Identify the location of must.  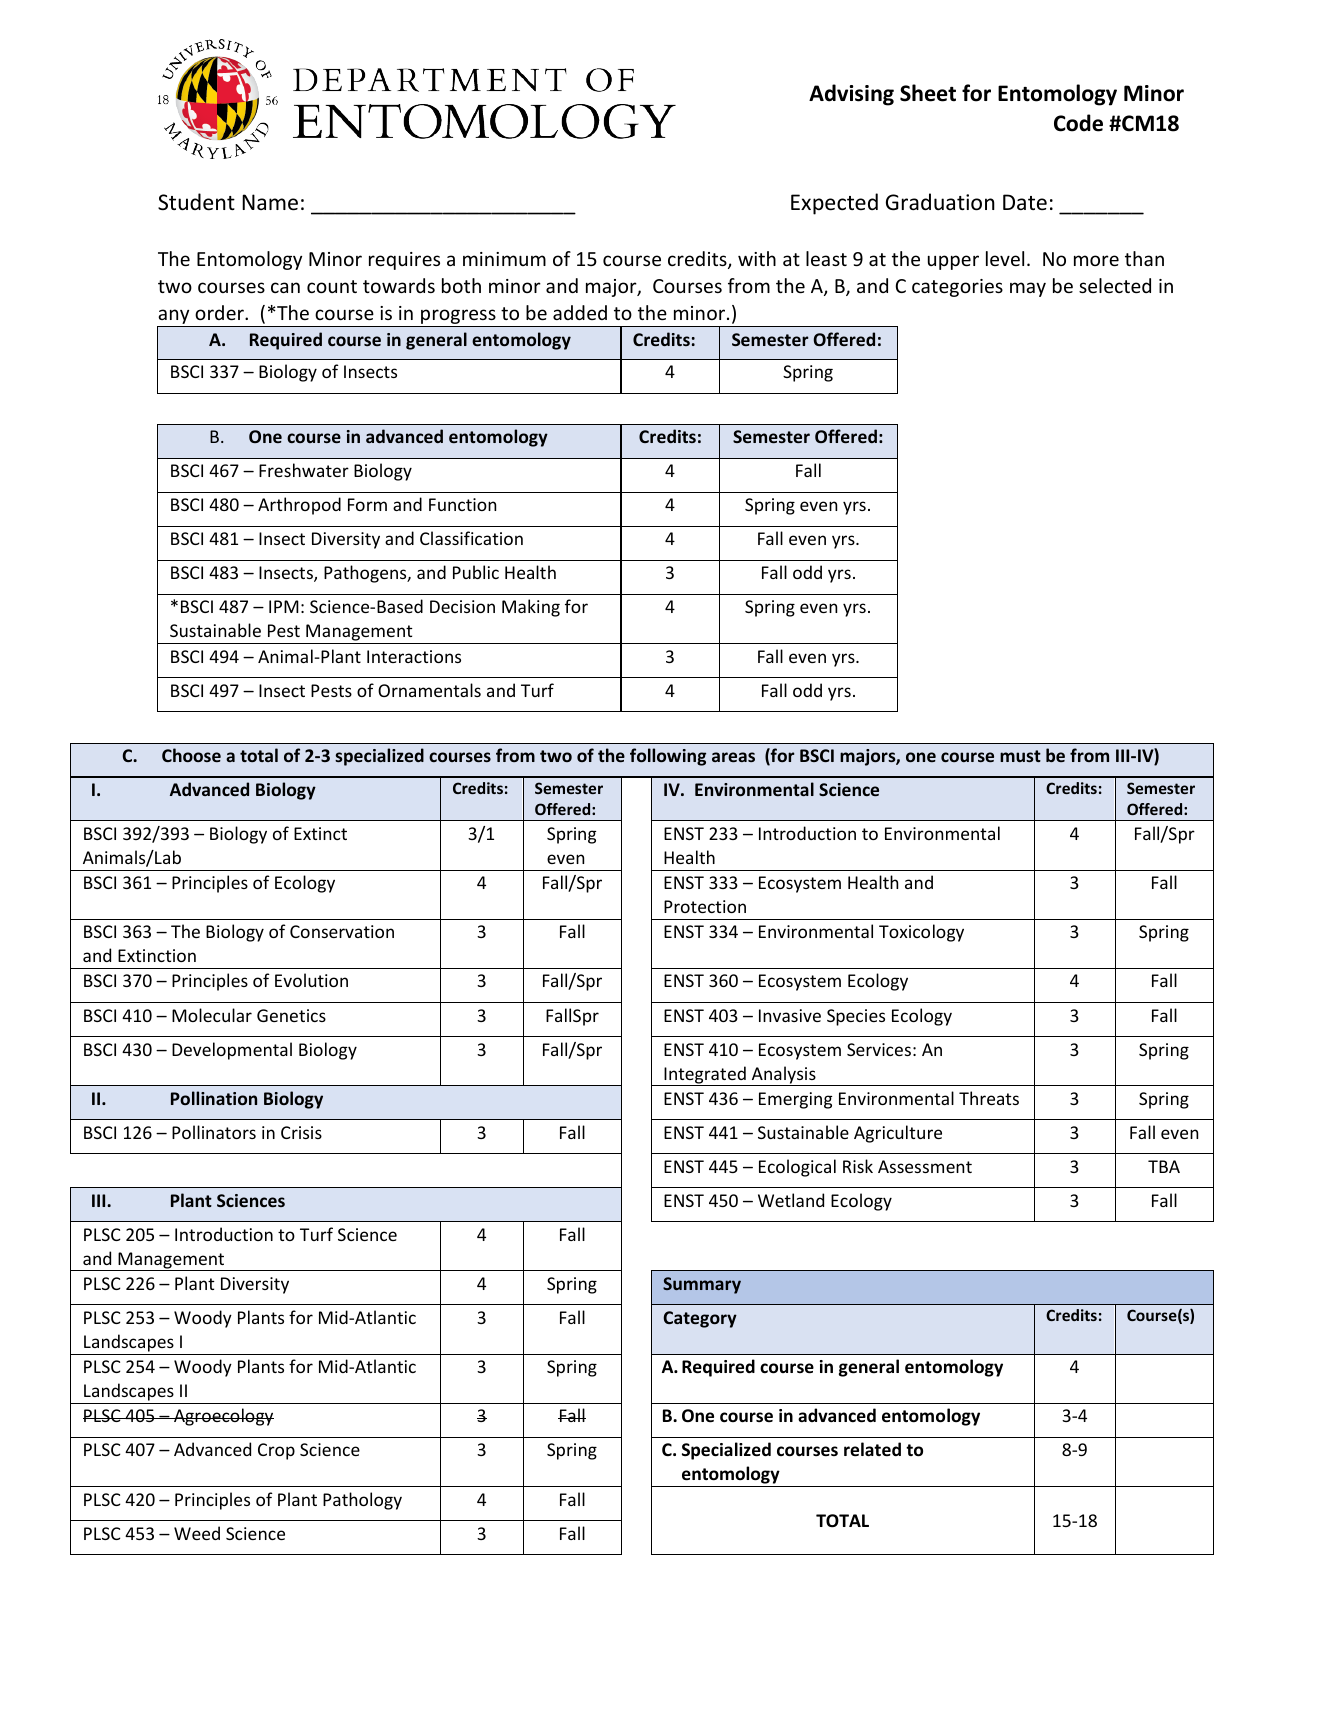
(1020, 756).
